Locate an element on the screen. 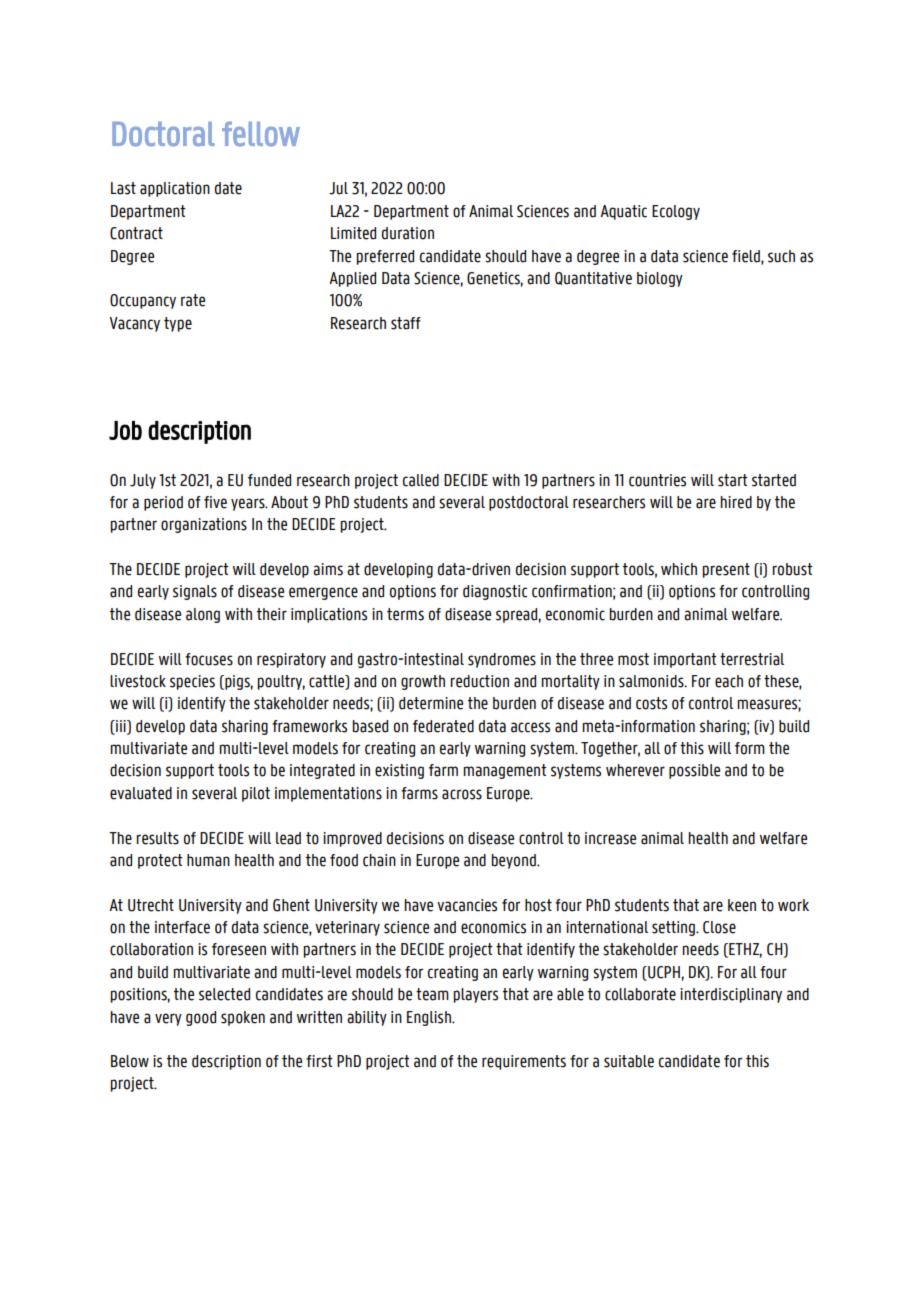 The height and width of the screenshot is (1308, 924). good is located at coordinates (201, 1018).
